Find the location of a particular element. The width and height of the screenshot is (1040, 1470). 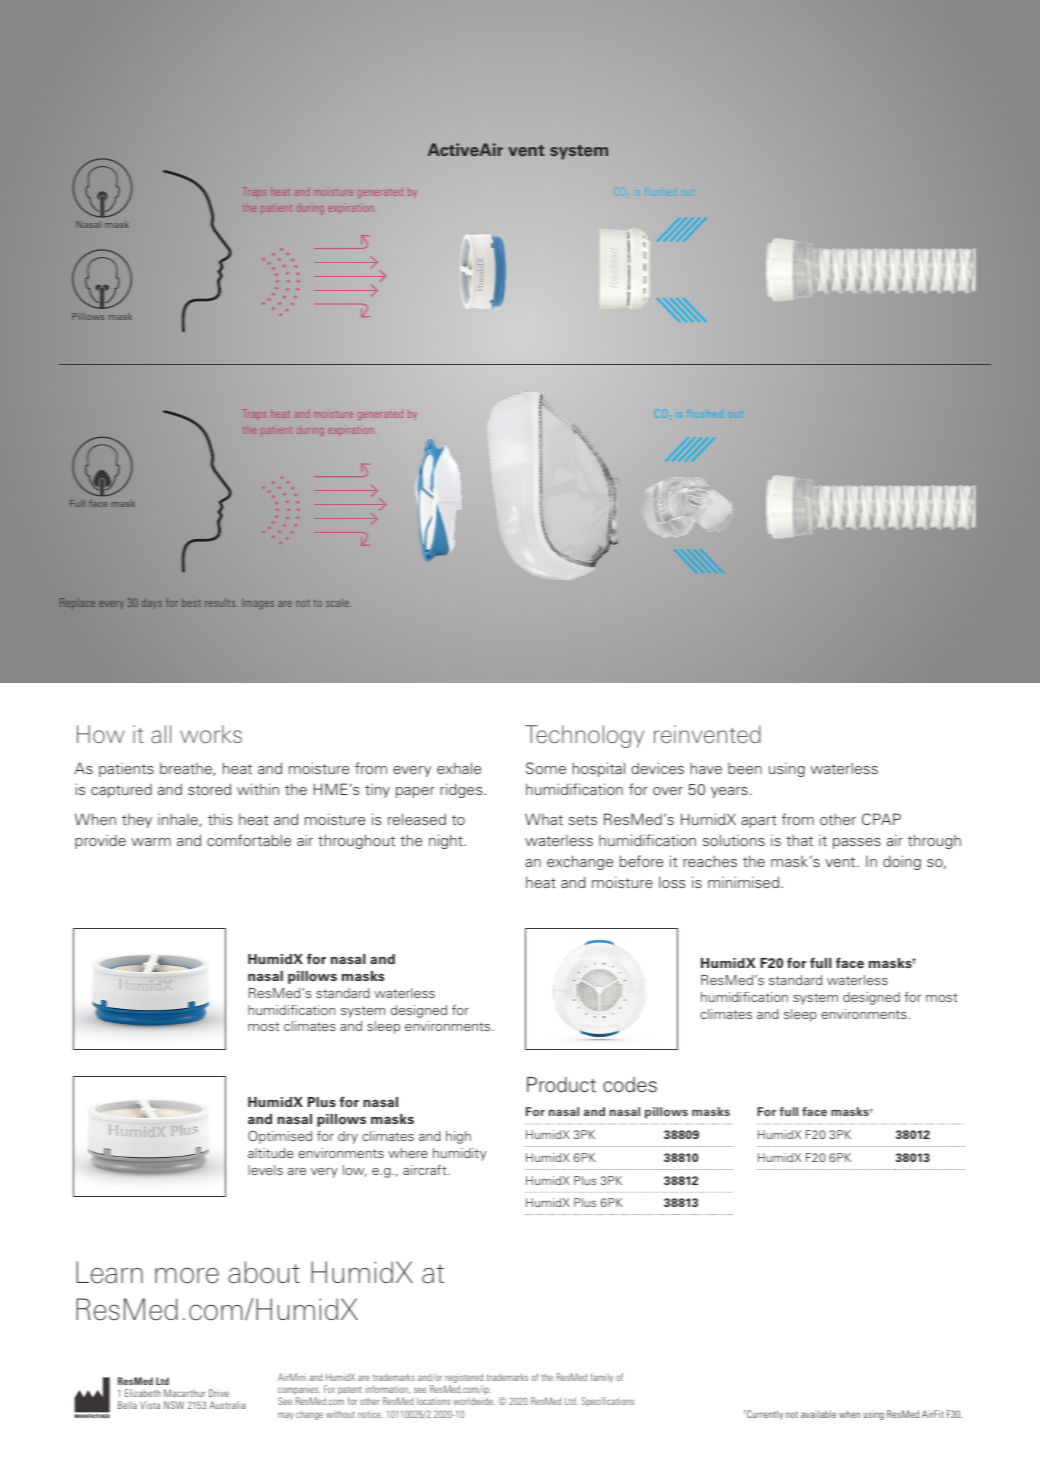

night is located at coordinates (447, 841).
